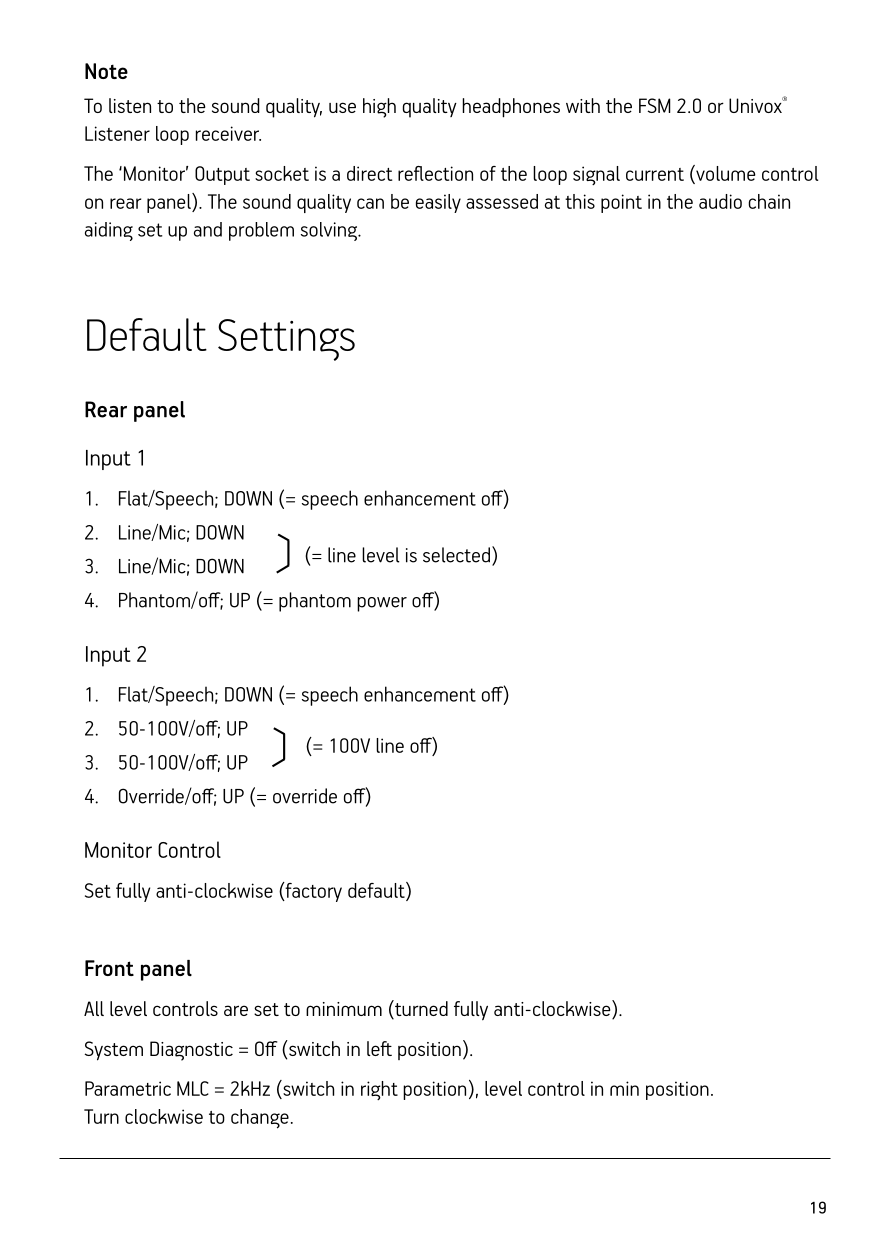  What do you see at coordinates (720, 201) in the screenshot?
I see `audio` at bounding box center [720, 201].
